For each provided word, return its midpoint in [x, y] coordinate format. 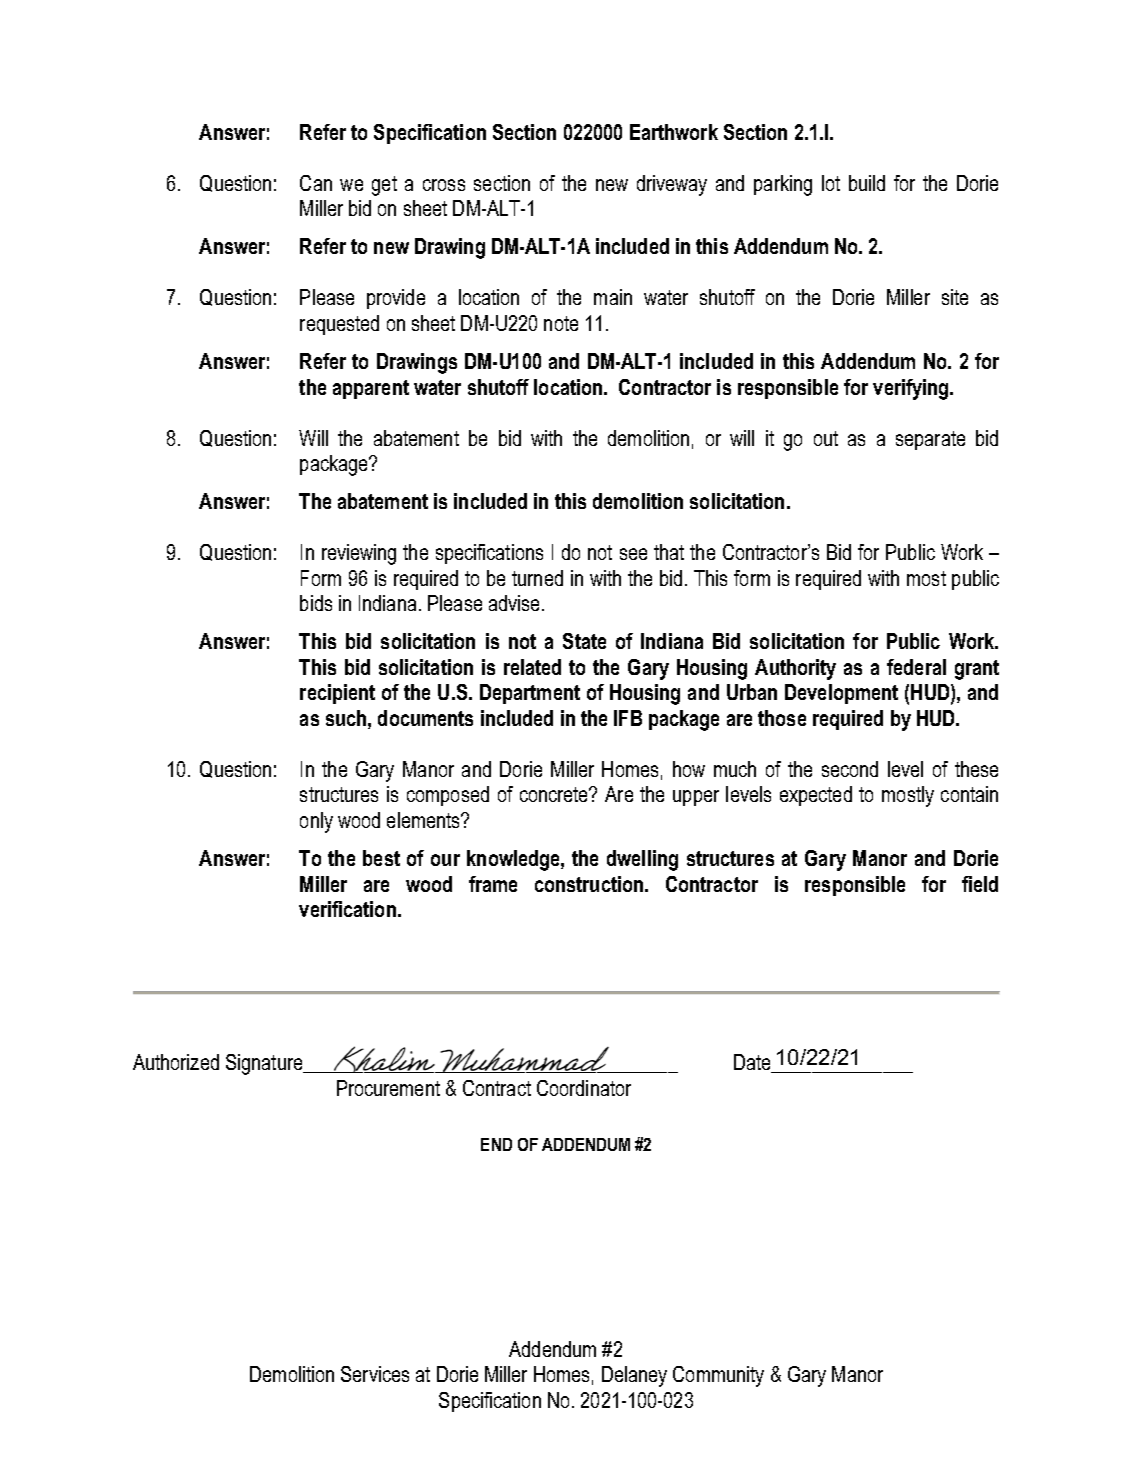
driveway [672, 185]
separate [930, 440]
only [316, 822]
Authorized [176, 1062]
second [850, 769]
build [867, 183]
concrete [555, 794]
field [980, 884]
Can [316, 183]
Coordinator [584, 1088]
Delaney [634, 1376]
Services [375, 1374]
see [633, 554]
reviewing [359, 554]
